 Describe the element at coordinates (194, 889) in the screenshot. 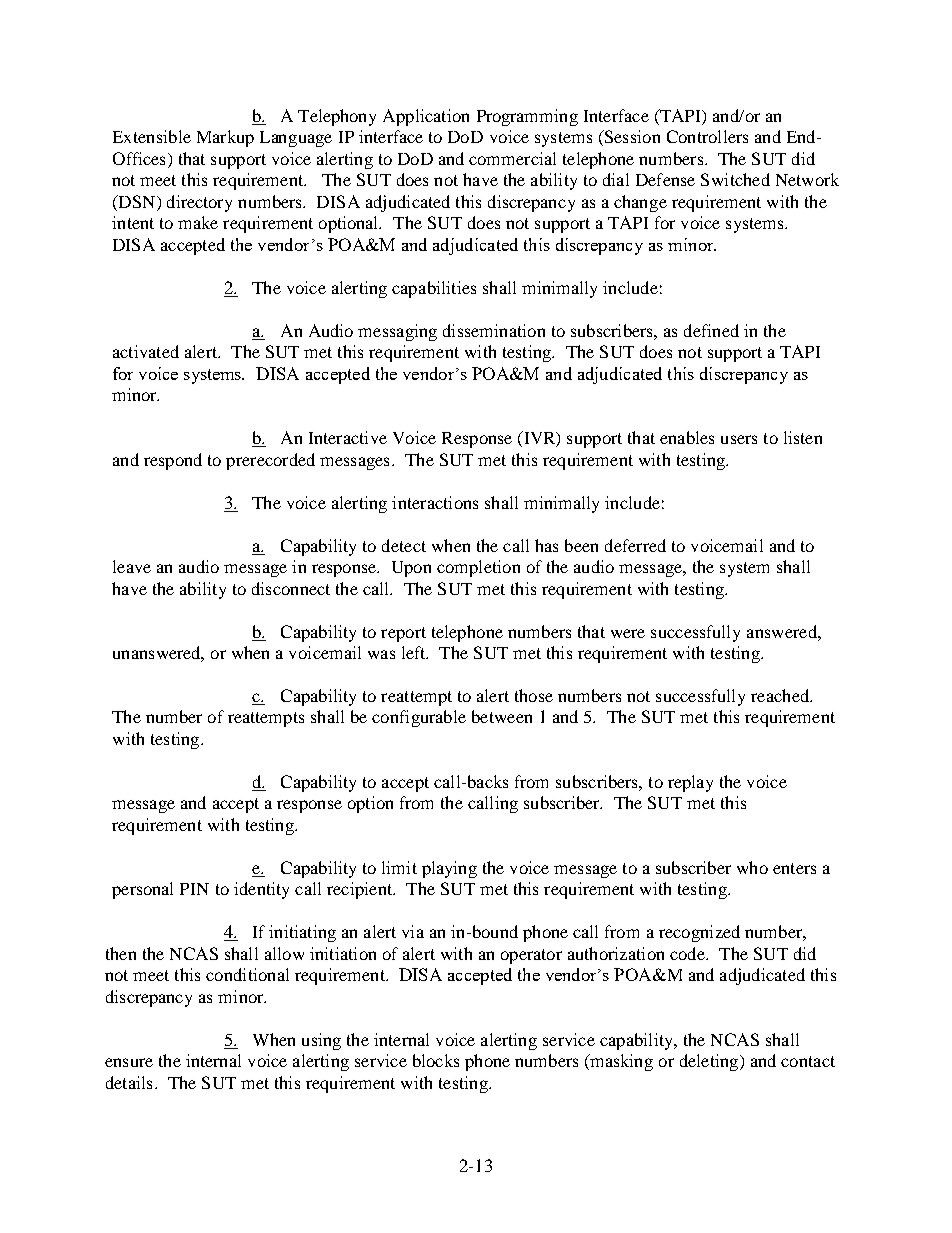

I see `PIN` at that location.
